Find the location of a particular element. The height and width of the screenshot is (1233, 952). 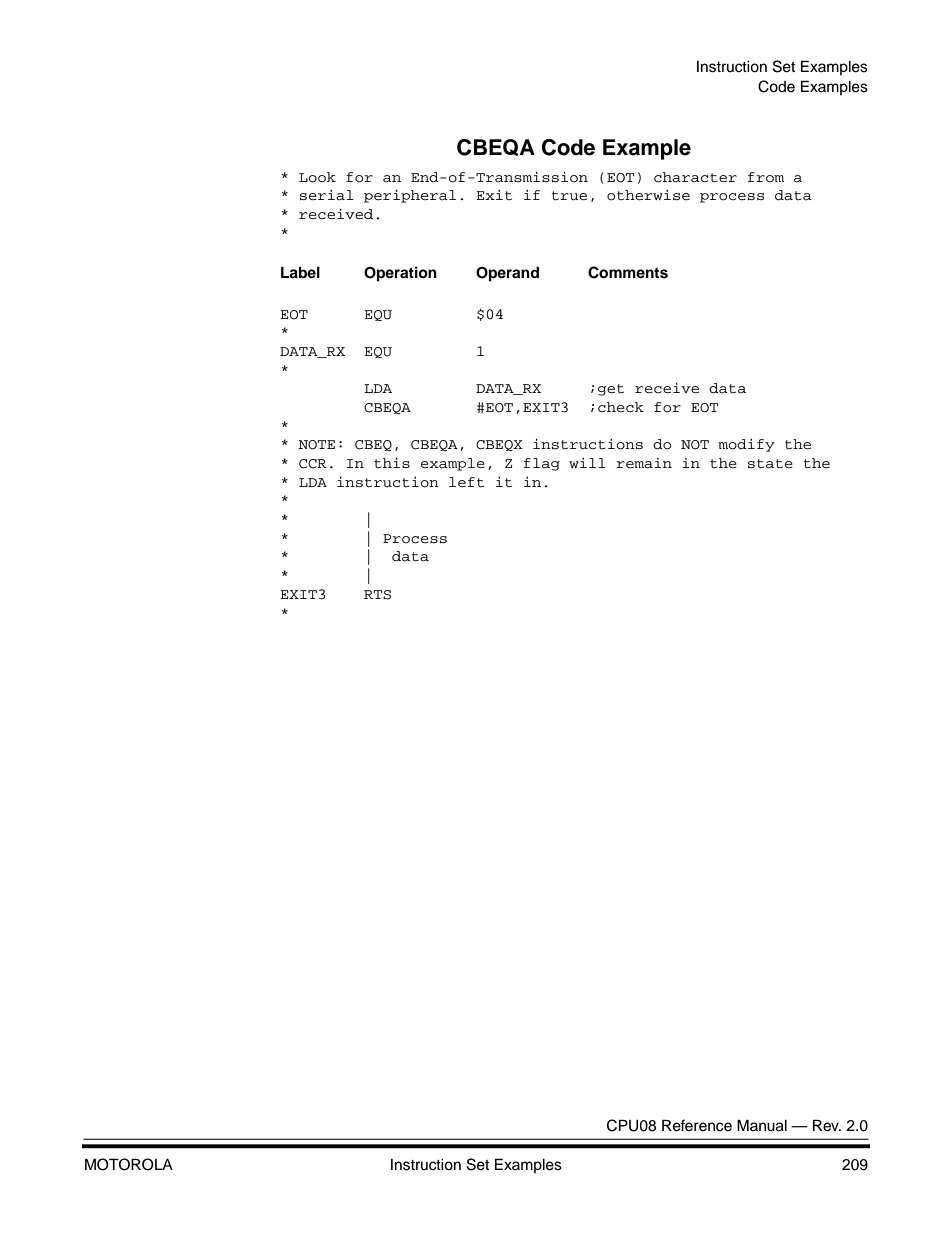

CCR is located at coordinates (313, 464).
